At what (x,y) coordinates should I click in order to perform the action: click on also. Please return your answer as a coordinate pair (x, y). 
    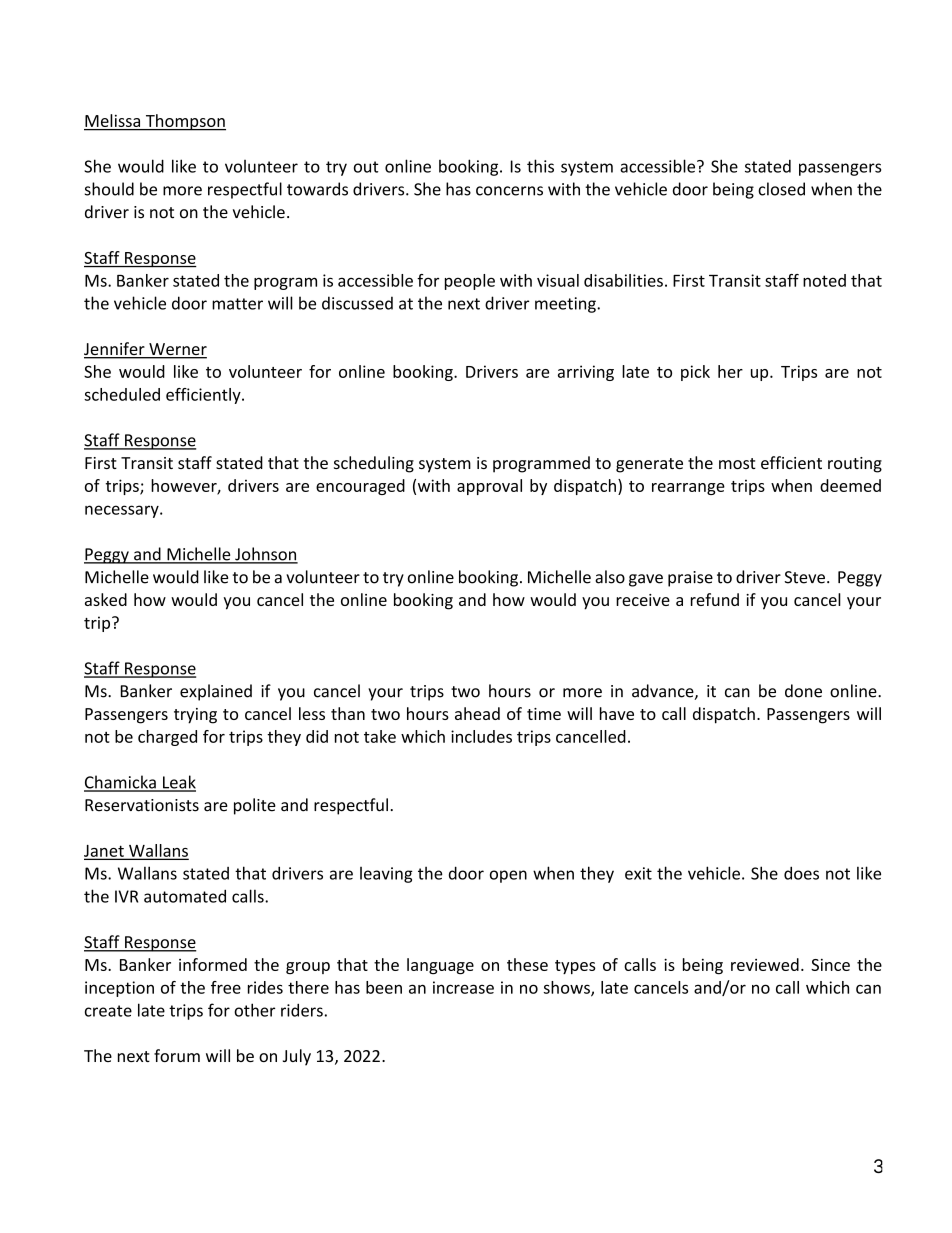
    Looking at the image, I should click on (610, 577).
